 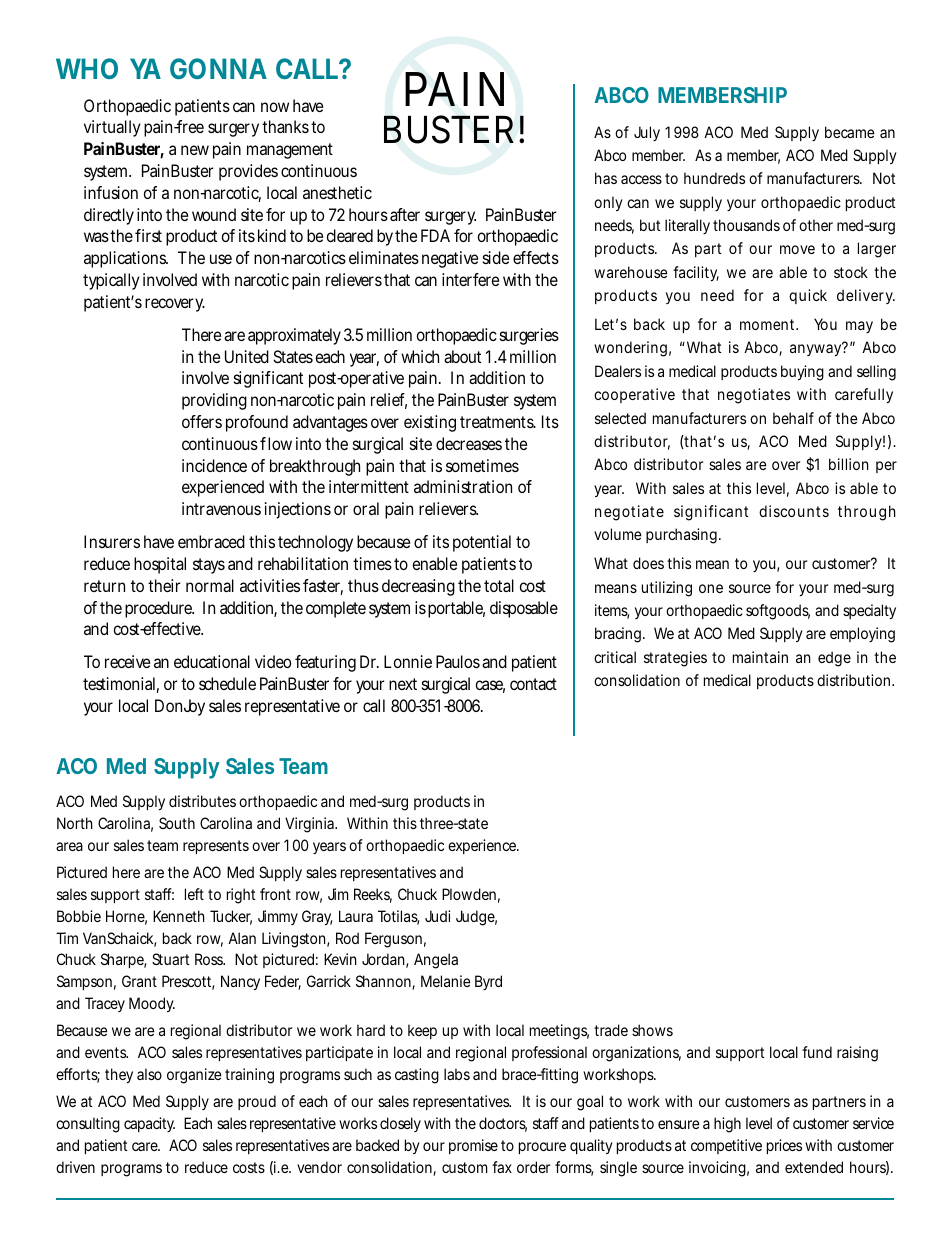 What do you see at coordinates (490, 686) in the document?
I see `case` at bounding box center [490, 686].
